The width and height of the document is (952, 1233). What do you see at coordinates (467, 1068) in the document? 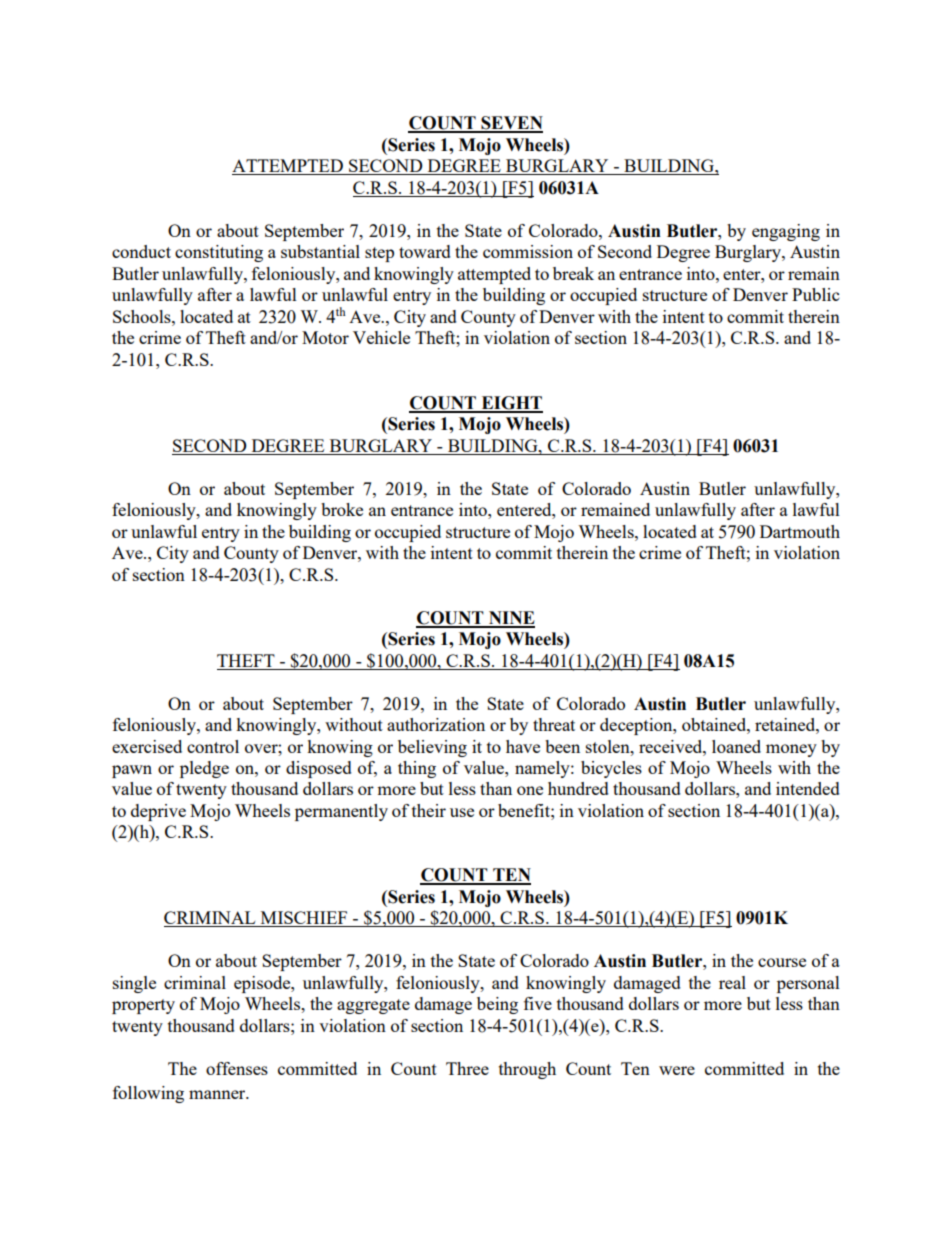
I see `Three` at bounding box center [467, 1068].
